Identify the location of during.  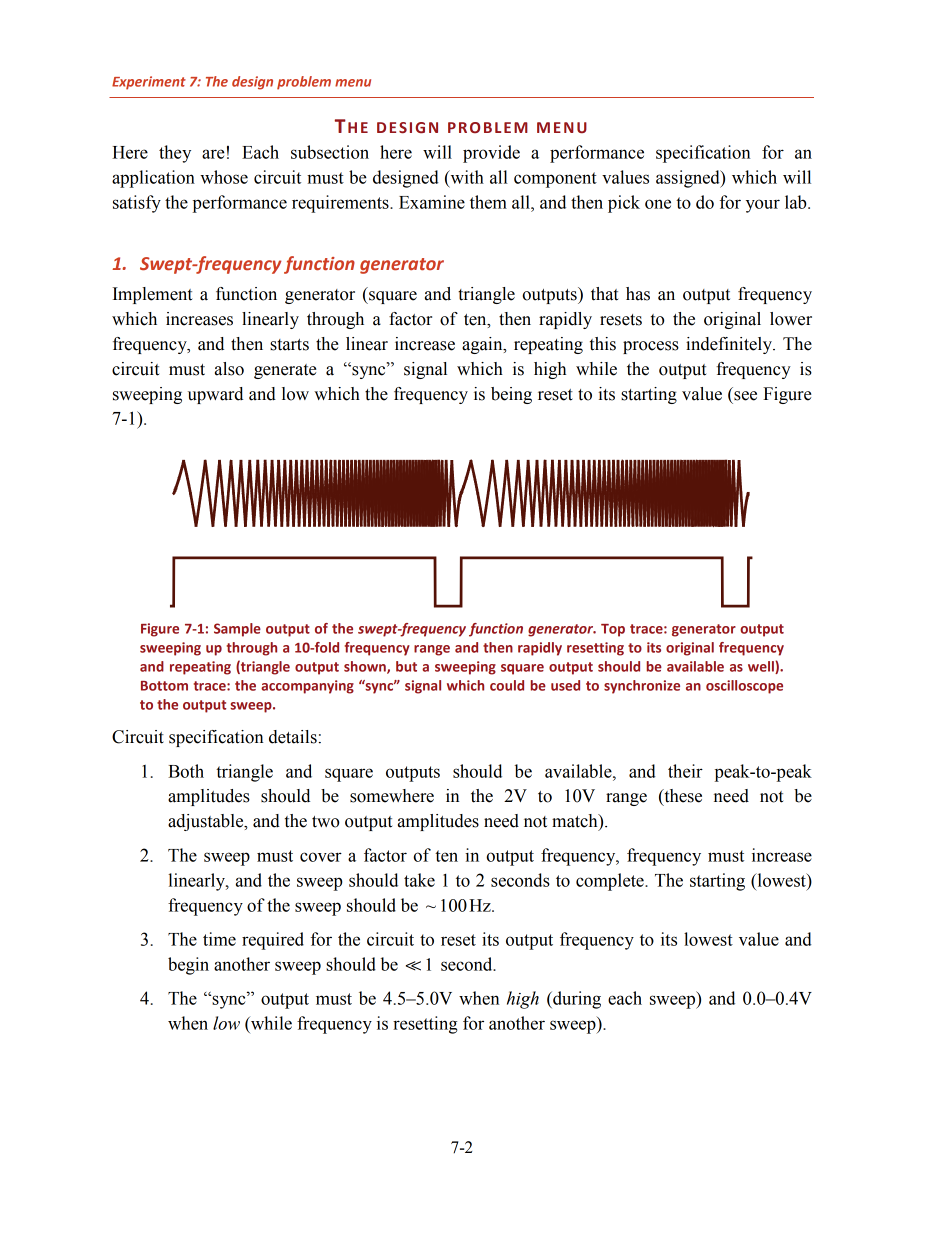
(576, 1000).
